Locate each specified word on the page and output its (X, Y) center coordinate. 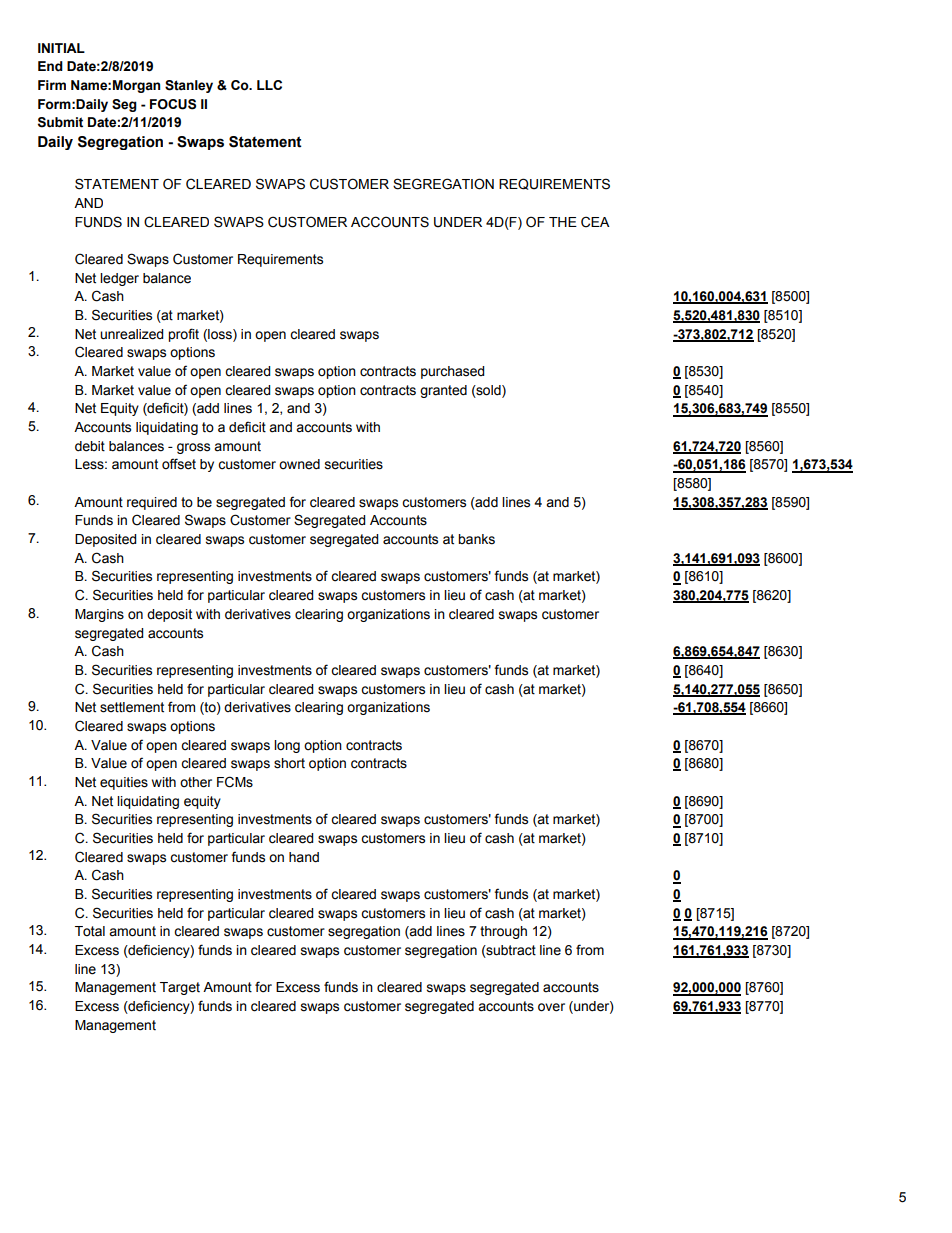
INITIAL (61, 48)
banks (476, 539)
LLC (269, 85)
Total (90, 931)
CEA (595, 222)
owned (299, 464)
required (152, 503)
